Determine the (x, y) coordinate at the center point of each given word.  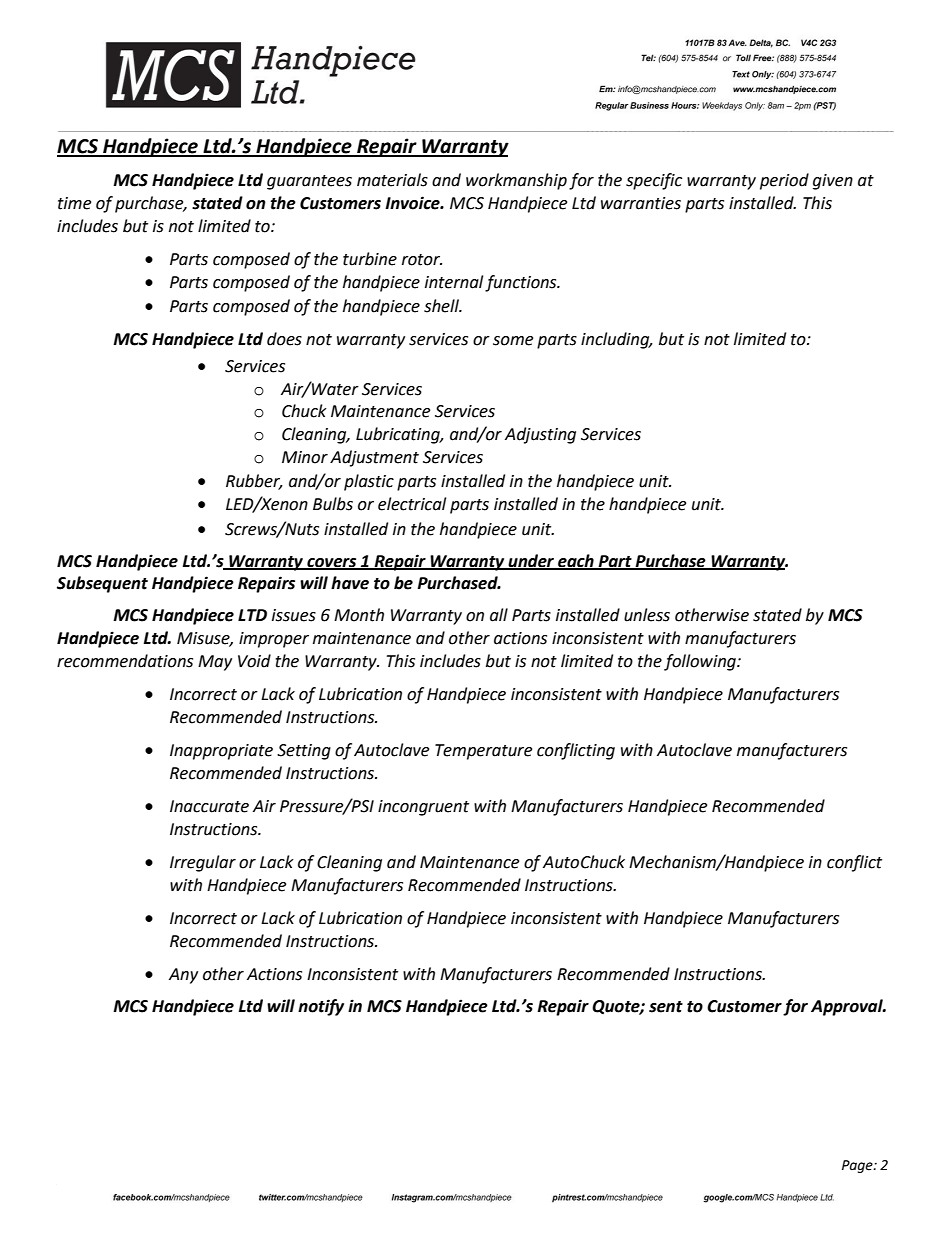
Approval (848, 1007)
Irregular (203, 863)
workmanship (516, 181)
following (701, 662)
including (616, 340)
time (74, 203)
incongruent (423, 808)
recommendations (125, 661)
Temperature (483, 752)
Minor (305, 457)
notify (321, 1007)
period (784, 181)
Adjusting (540, 435)
